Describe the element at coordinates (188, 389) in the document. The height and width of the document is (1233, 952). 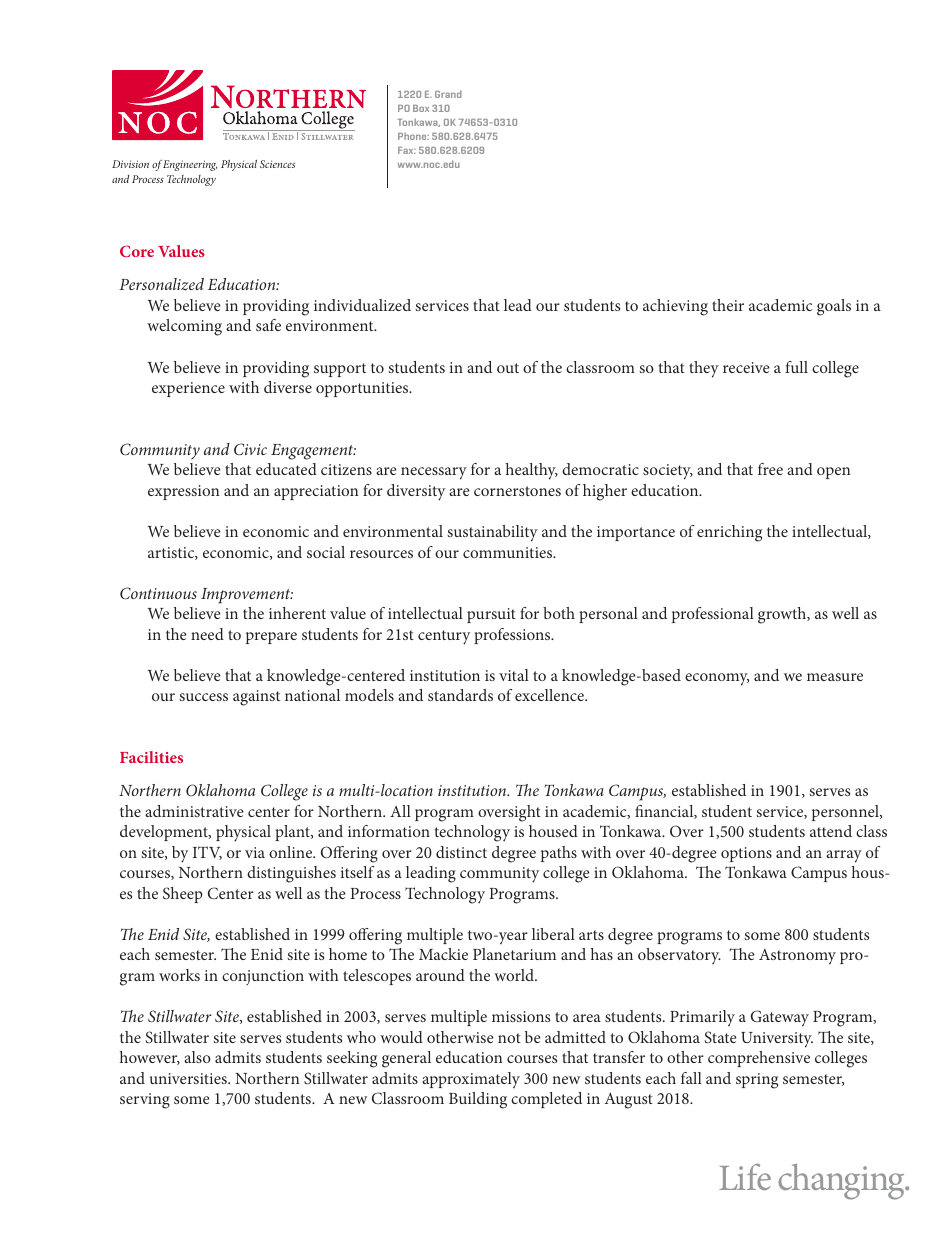
I see `experience` at that location.
